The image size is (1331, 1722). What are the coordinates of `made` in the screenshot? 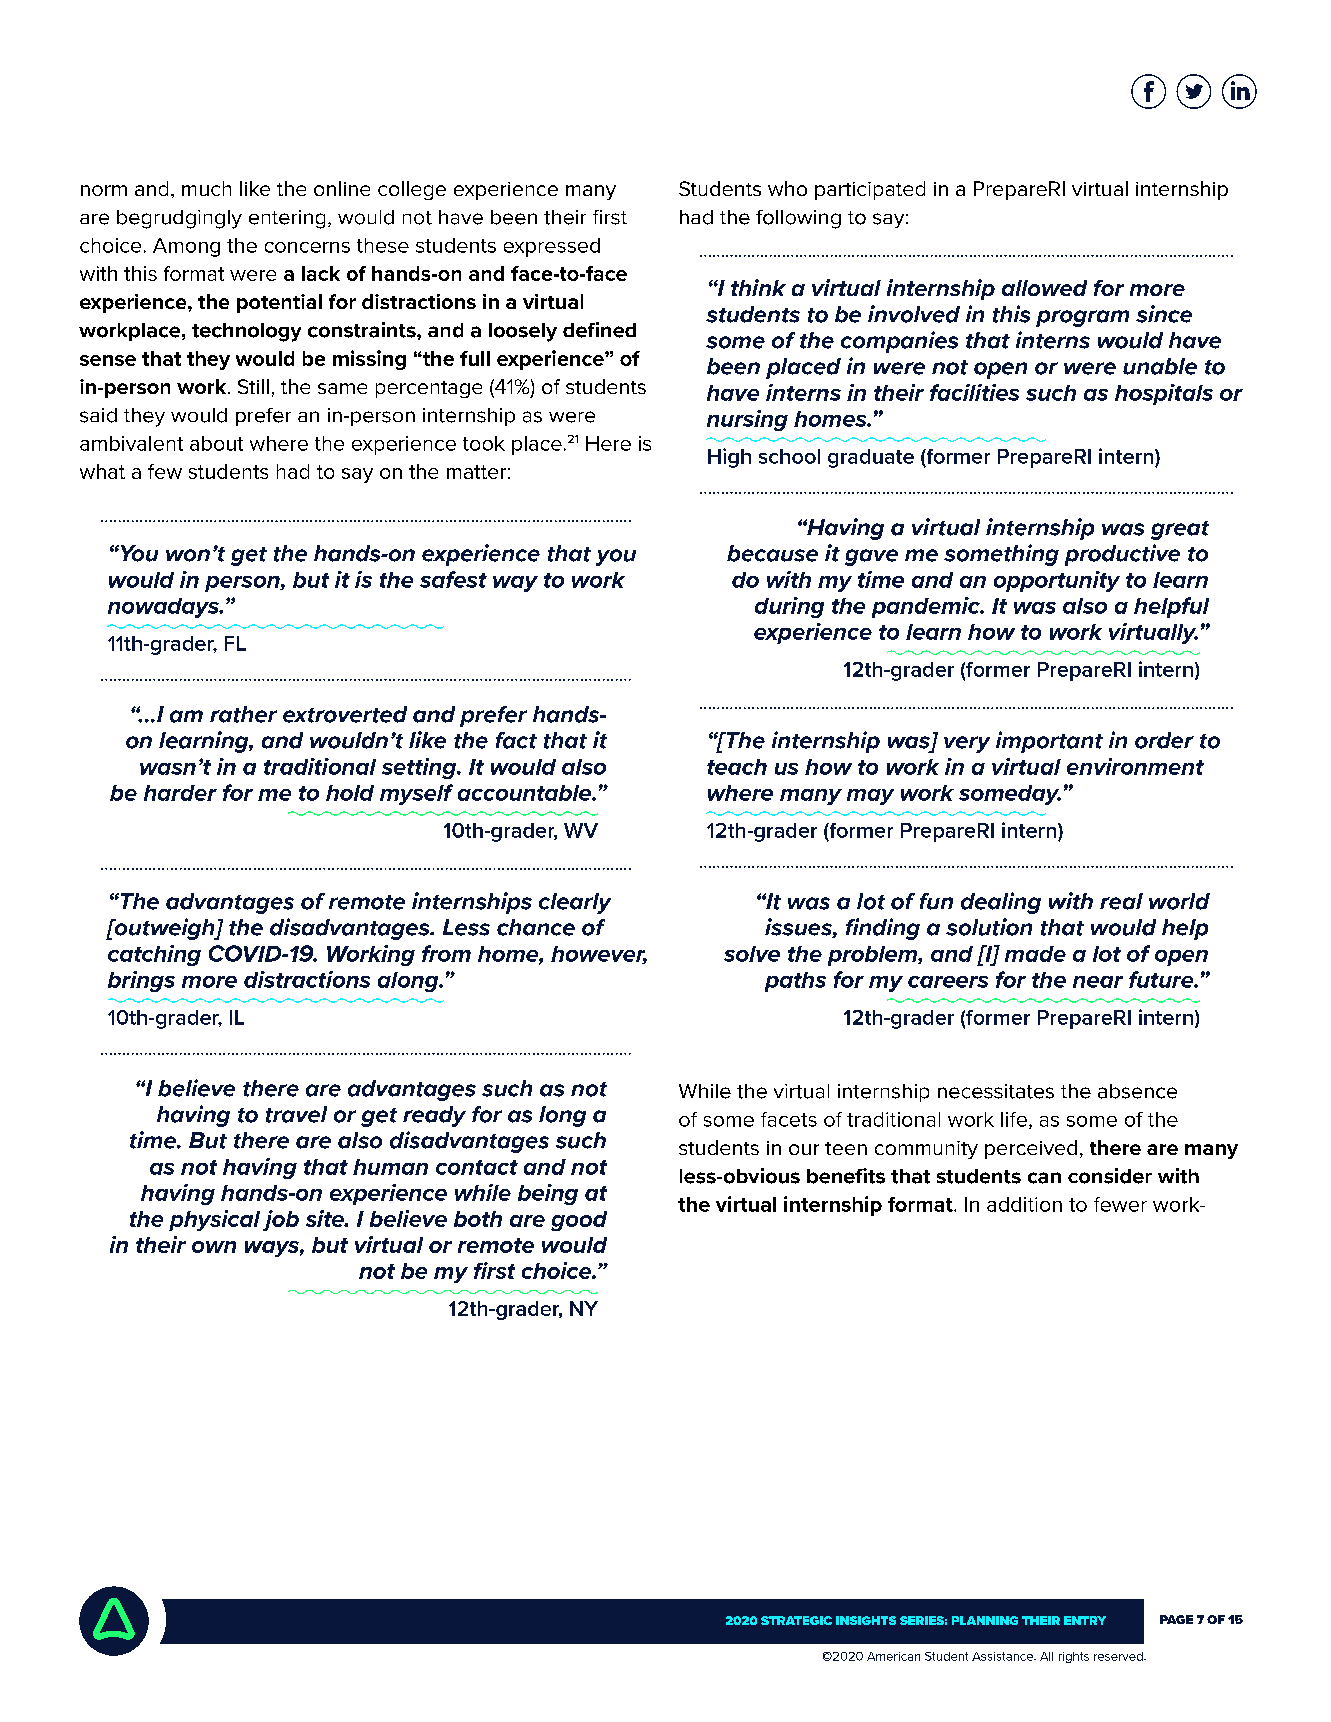 It's located at (1035, 954).
